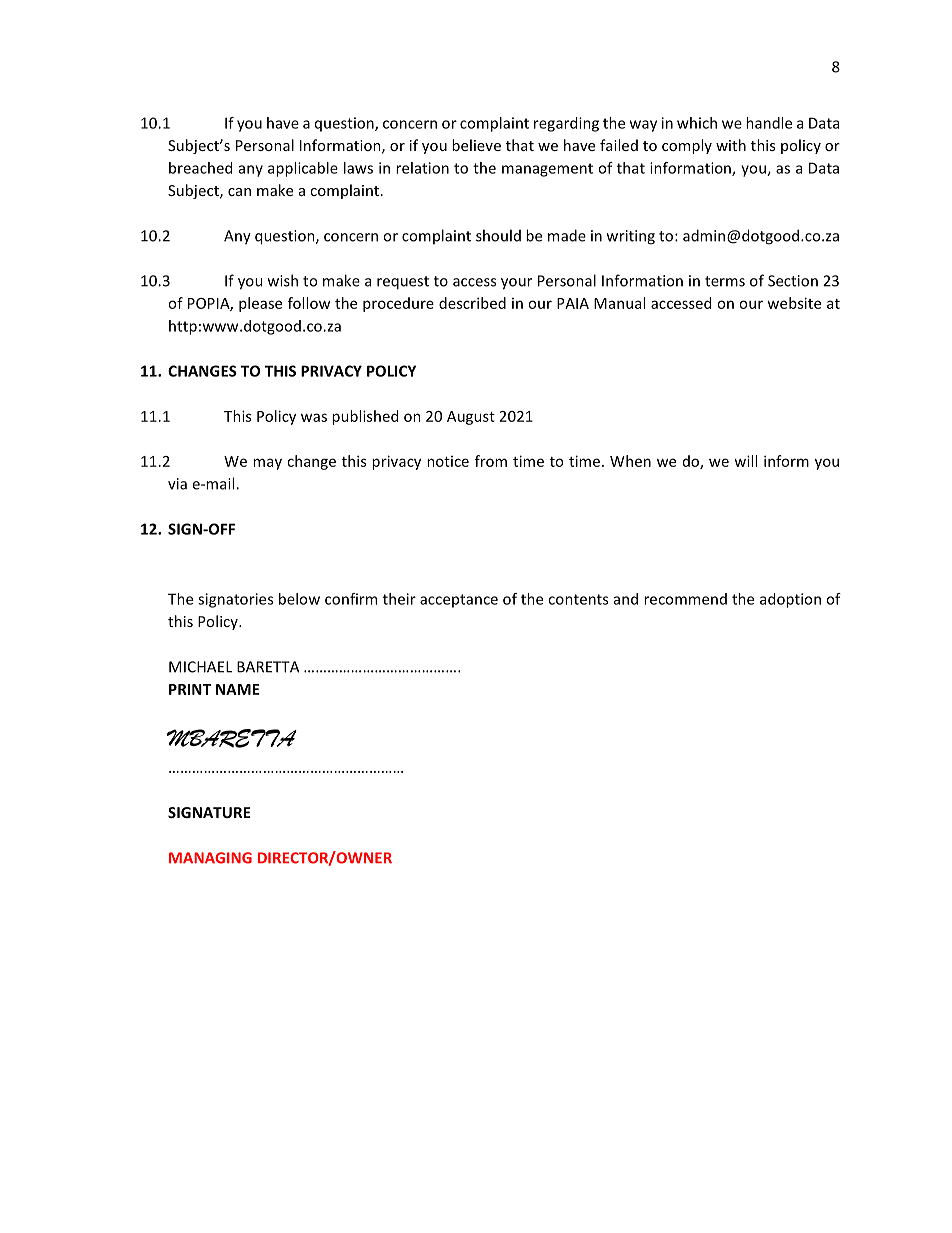 The height and width of the document is (1233, 952). What do you see at coordinates (459, 601) in the document?
I see `acceptance` at bounding box center [459, 601].
